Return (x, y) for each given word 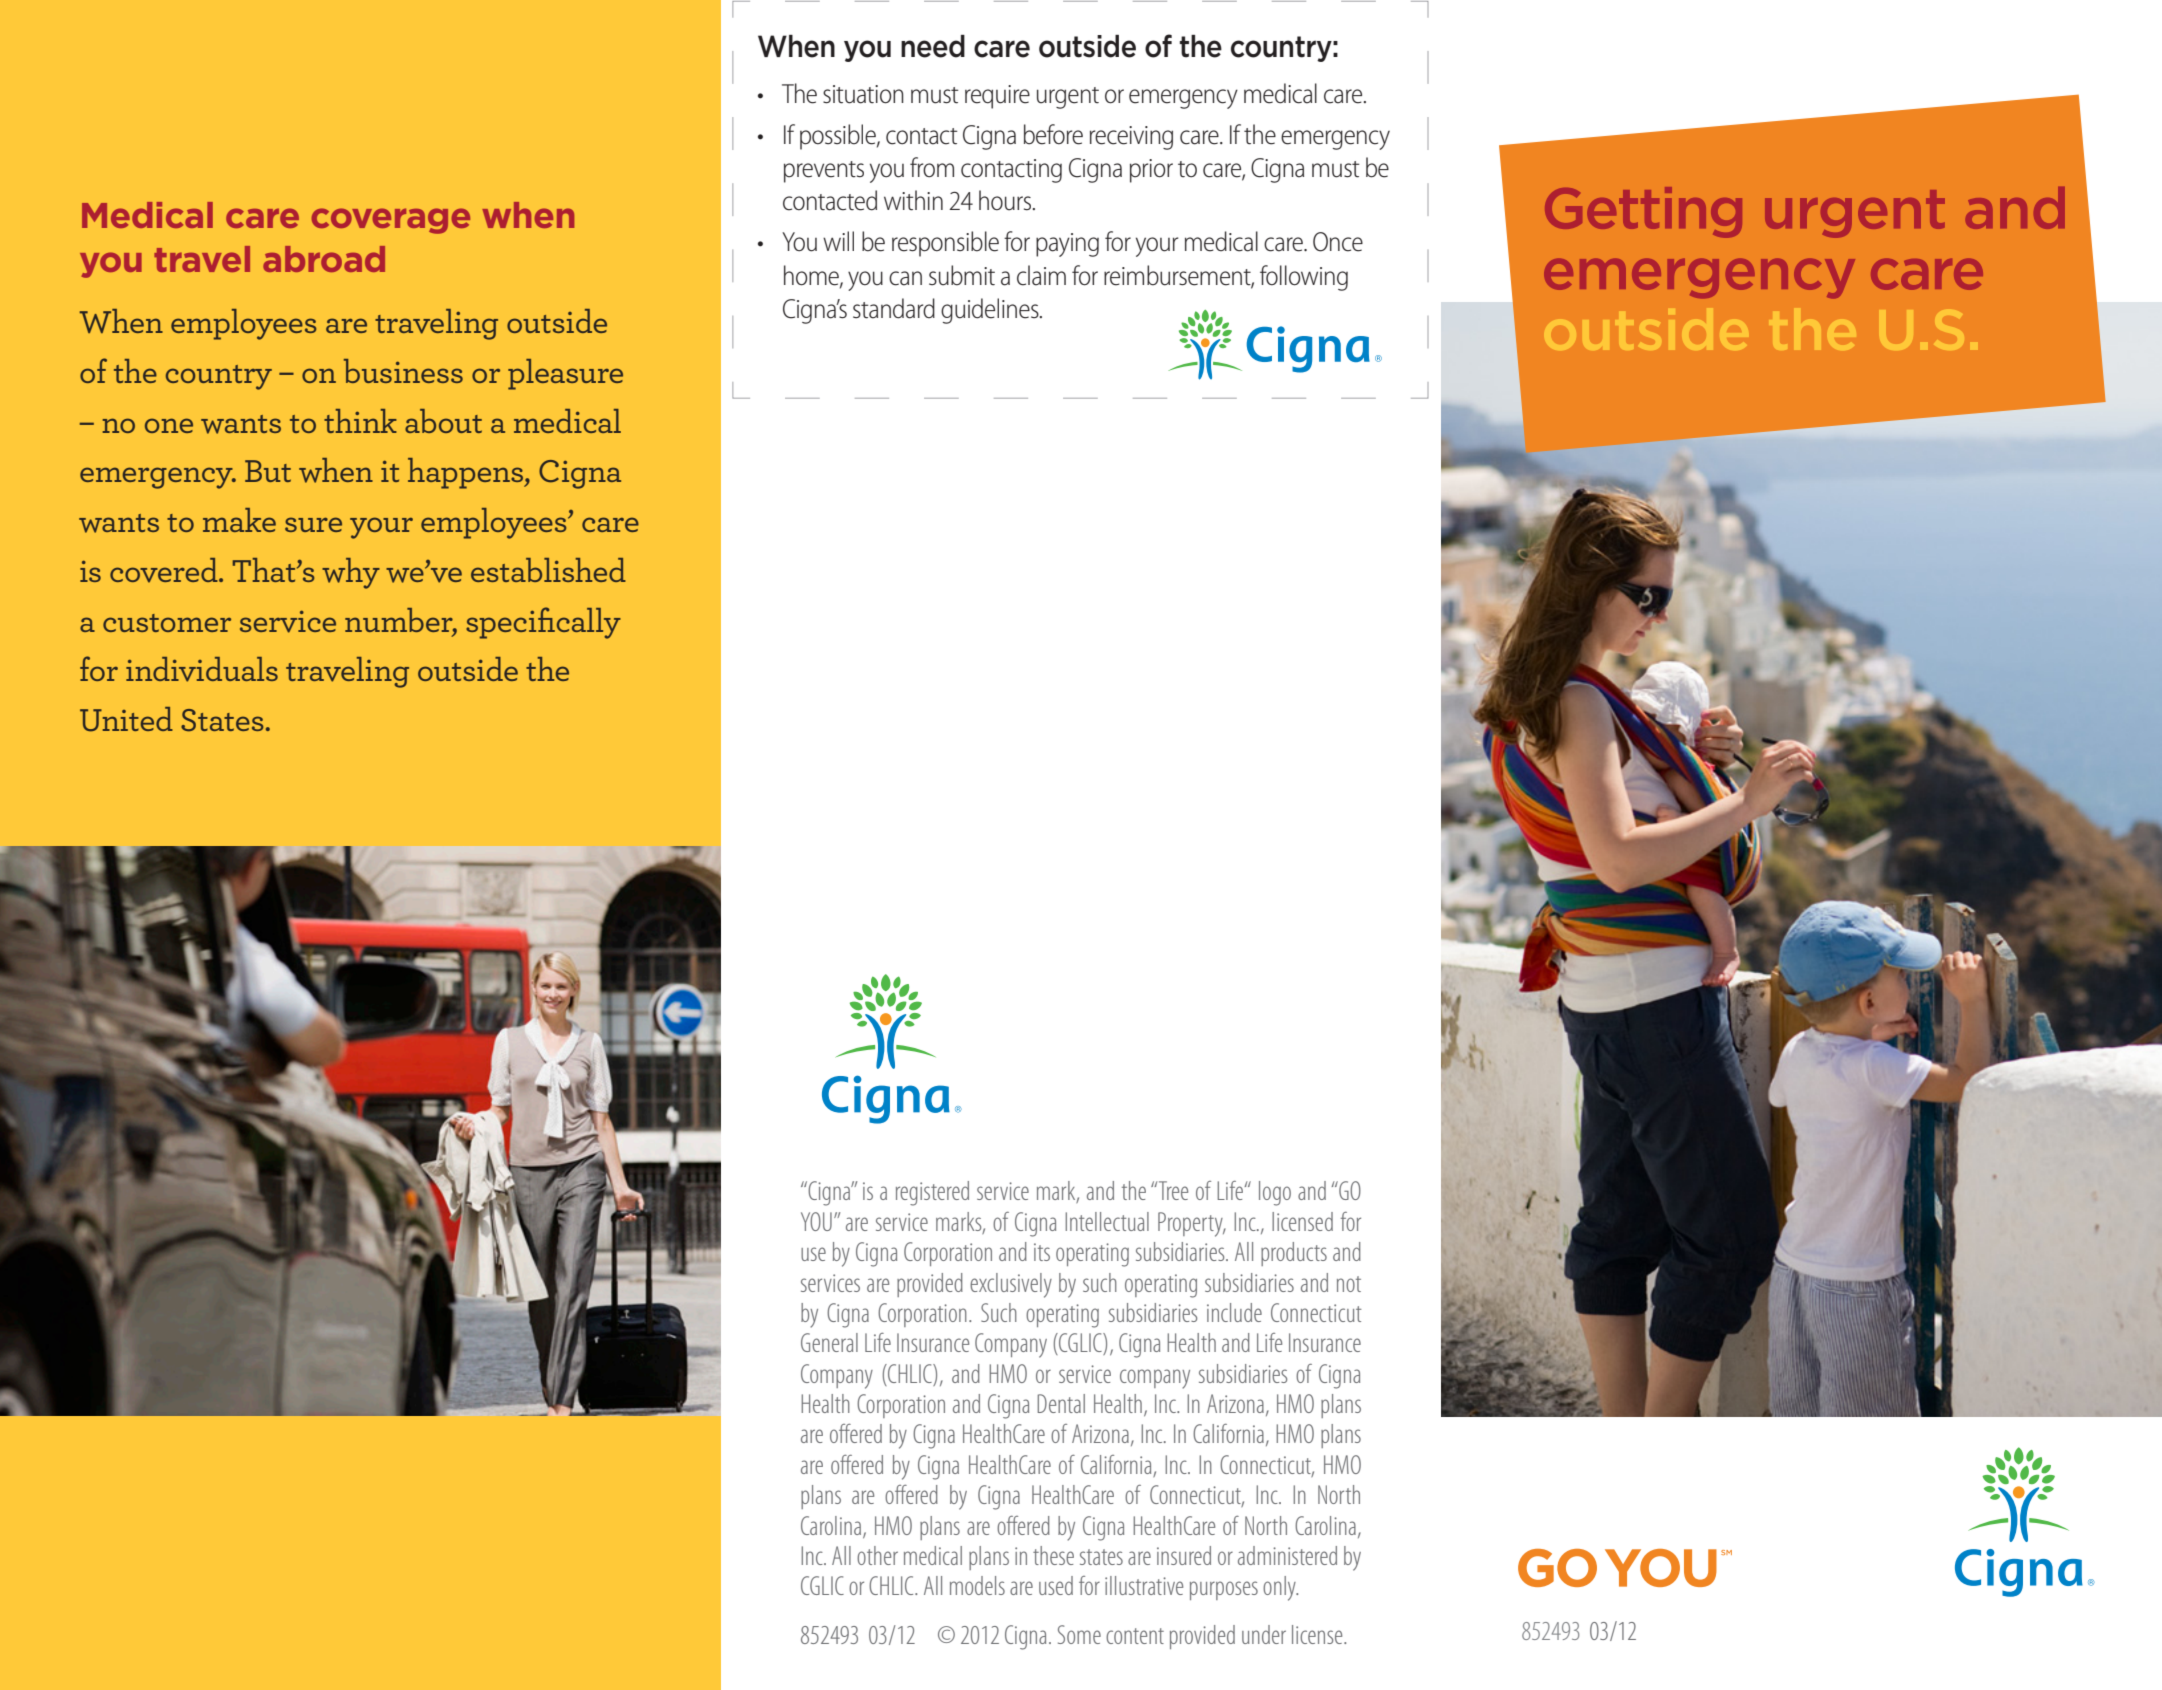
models (977, 1585)
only (1280, 1588)
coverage (391, 221)
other (877, 1555)
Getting (1643, 212)
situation (863, 94)
